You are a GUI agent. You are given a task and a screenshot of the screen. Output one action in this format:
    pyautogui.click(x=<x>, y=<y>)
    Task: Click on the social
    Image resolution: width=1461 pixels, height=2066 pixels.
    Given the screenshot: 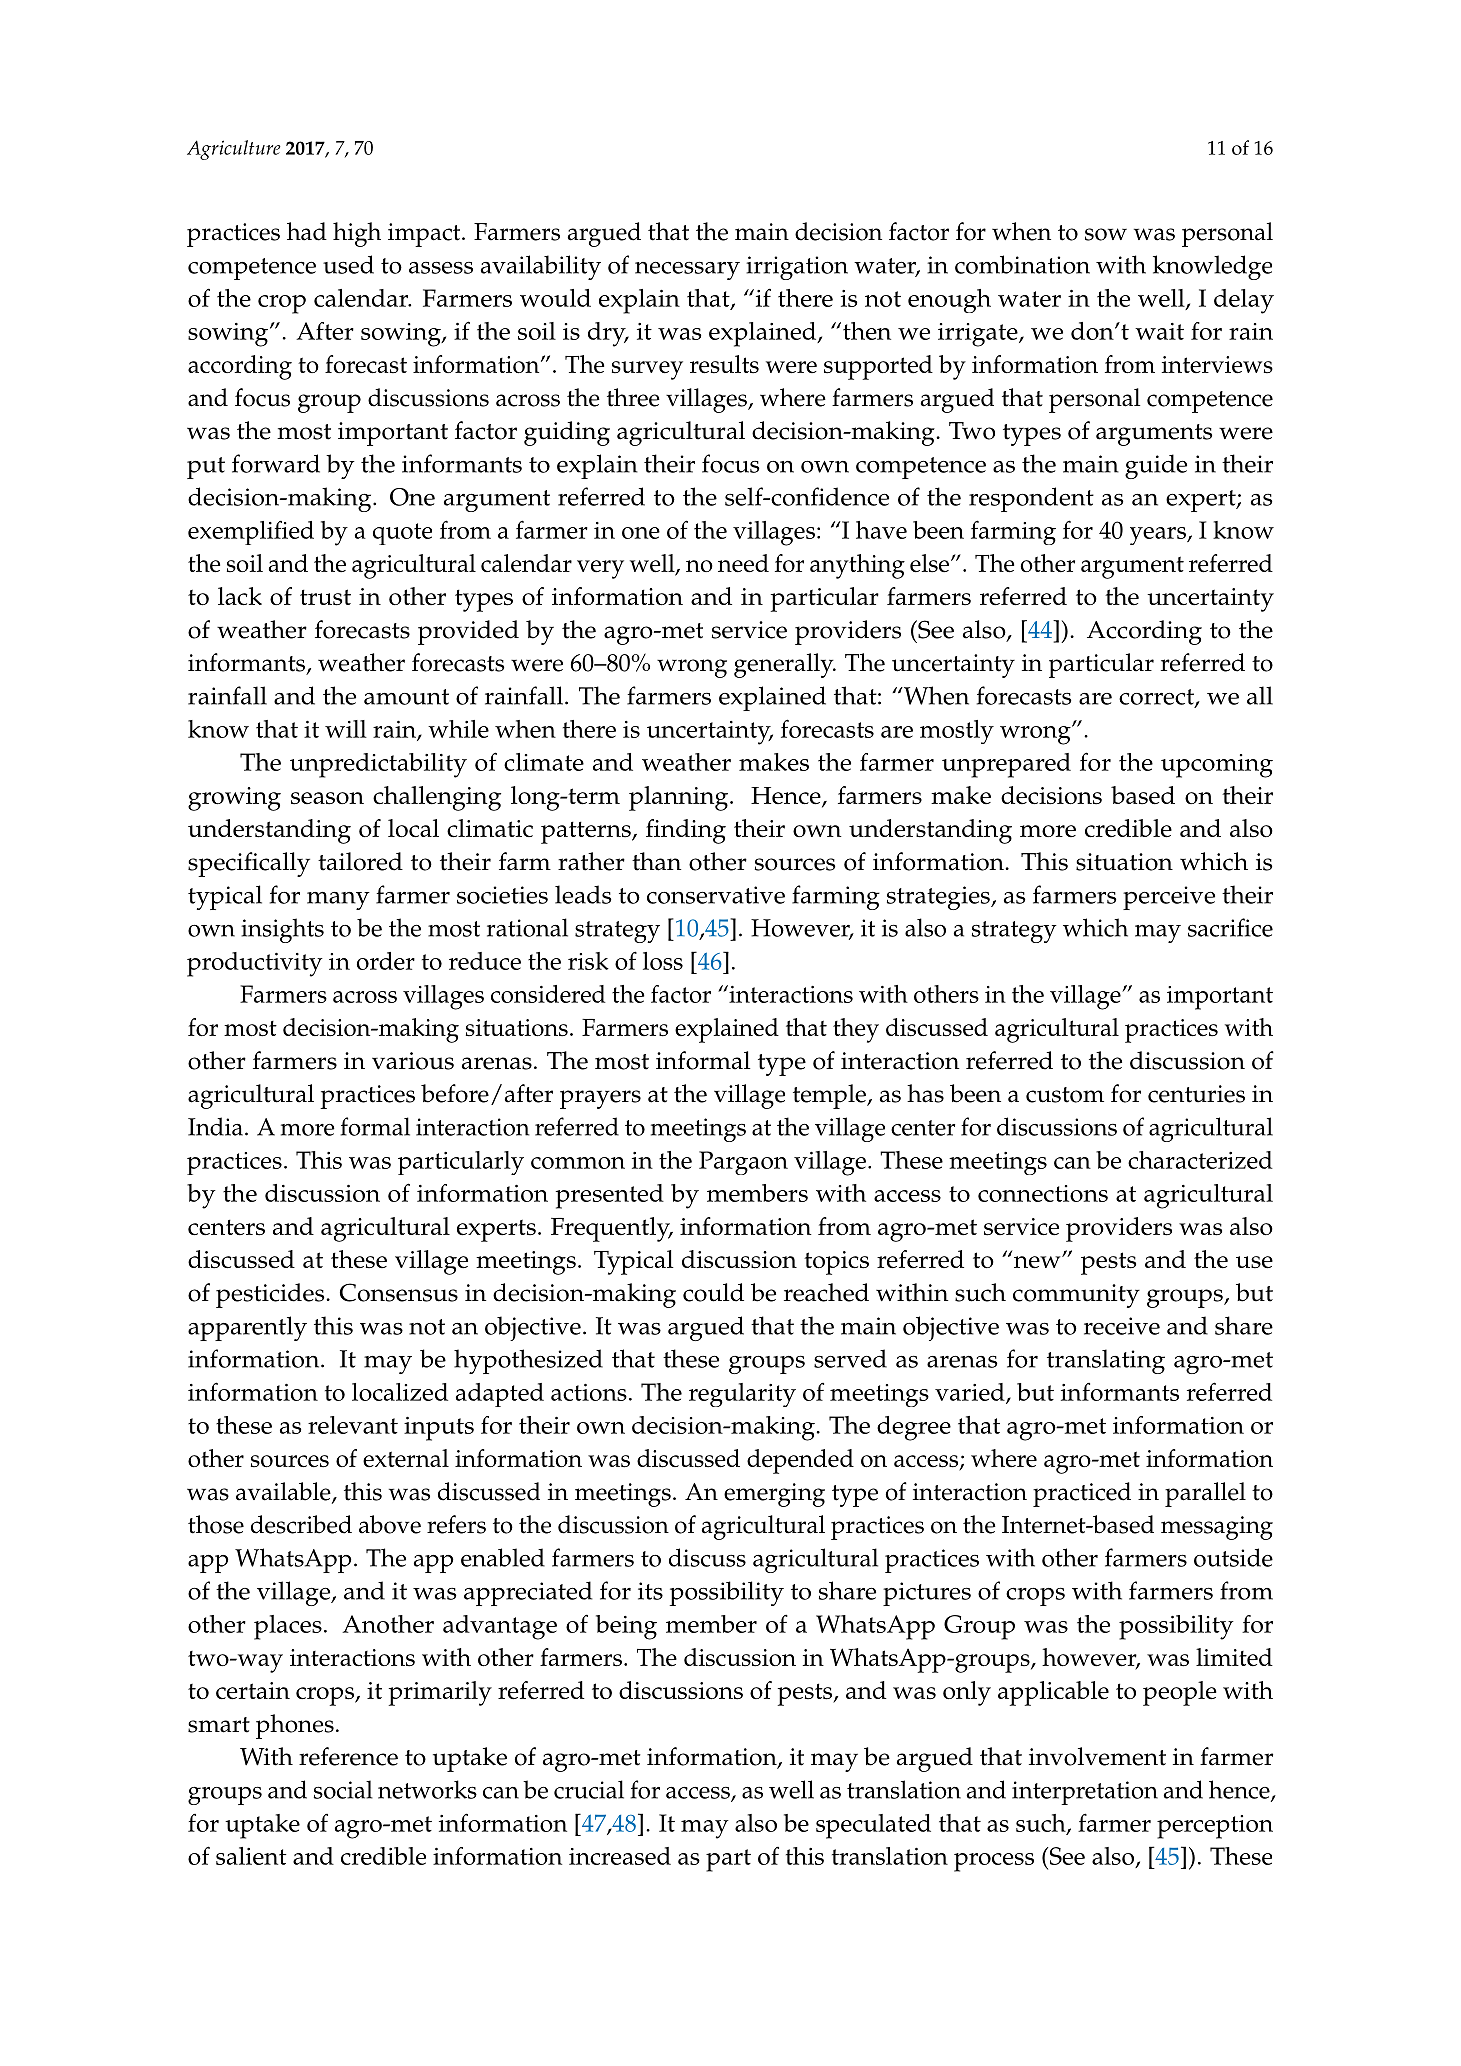 What is the action you would take?
    pyautogui.click(x=343, y=1789)
